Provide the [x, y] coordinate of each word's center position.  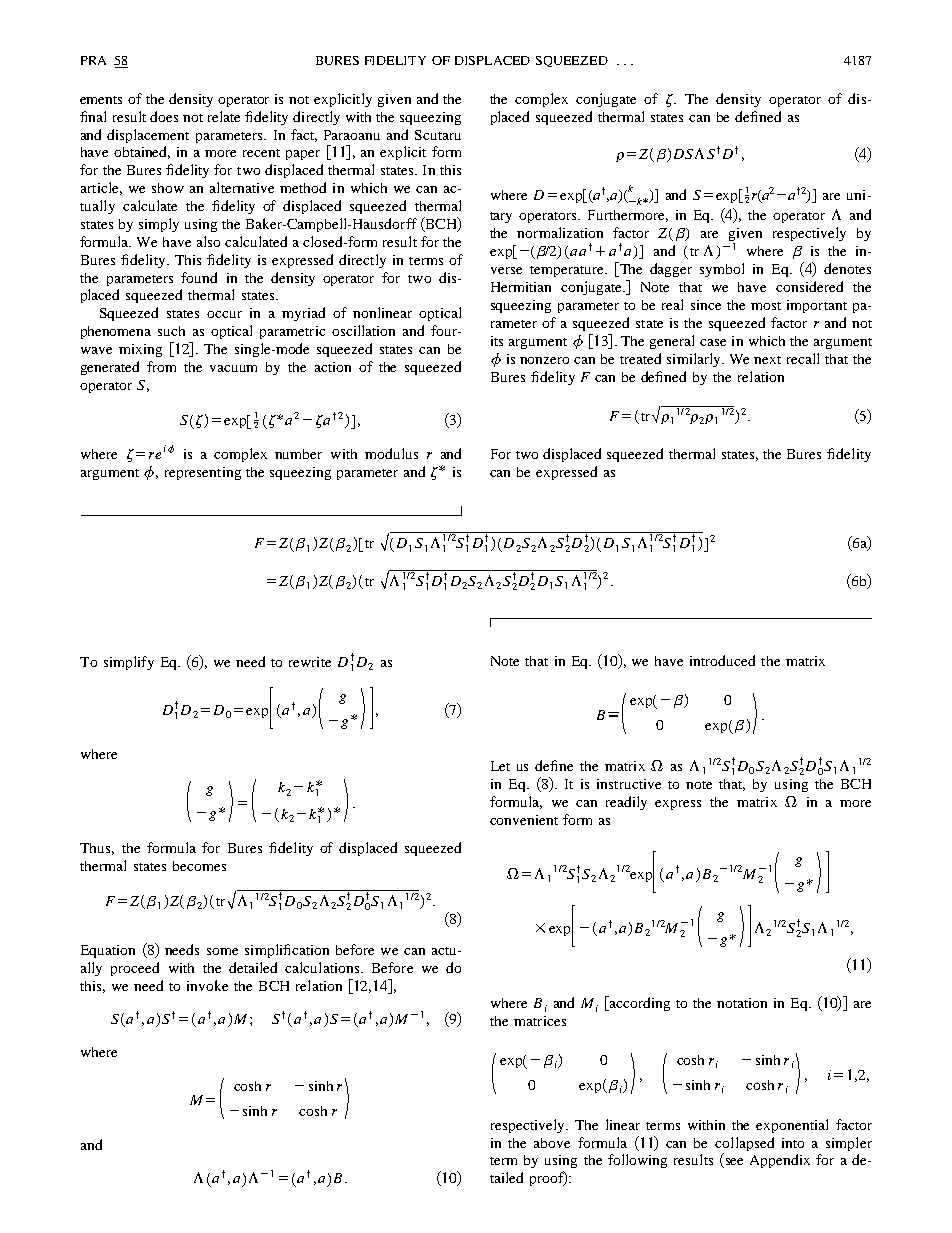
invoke [207, 985]
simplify [129, 663]
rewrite [310, 662]
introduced [722, 660]
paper [303, 155]
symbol [722, 270]
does [164, 116]
